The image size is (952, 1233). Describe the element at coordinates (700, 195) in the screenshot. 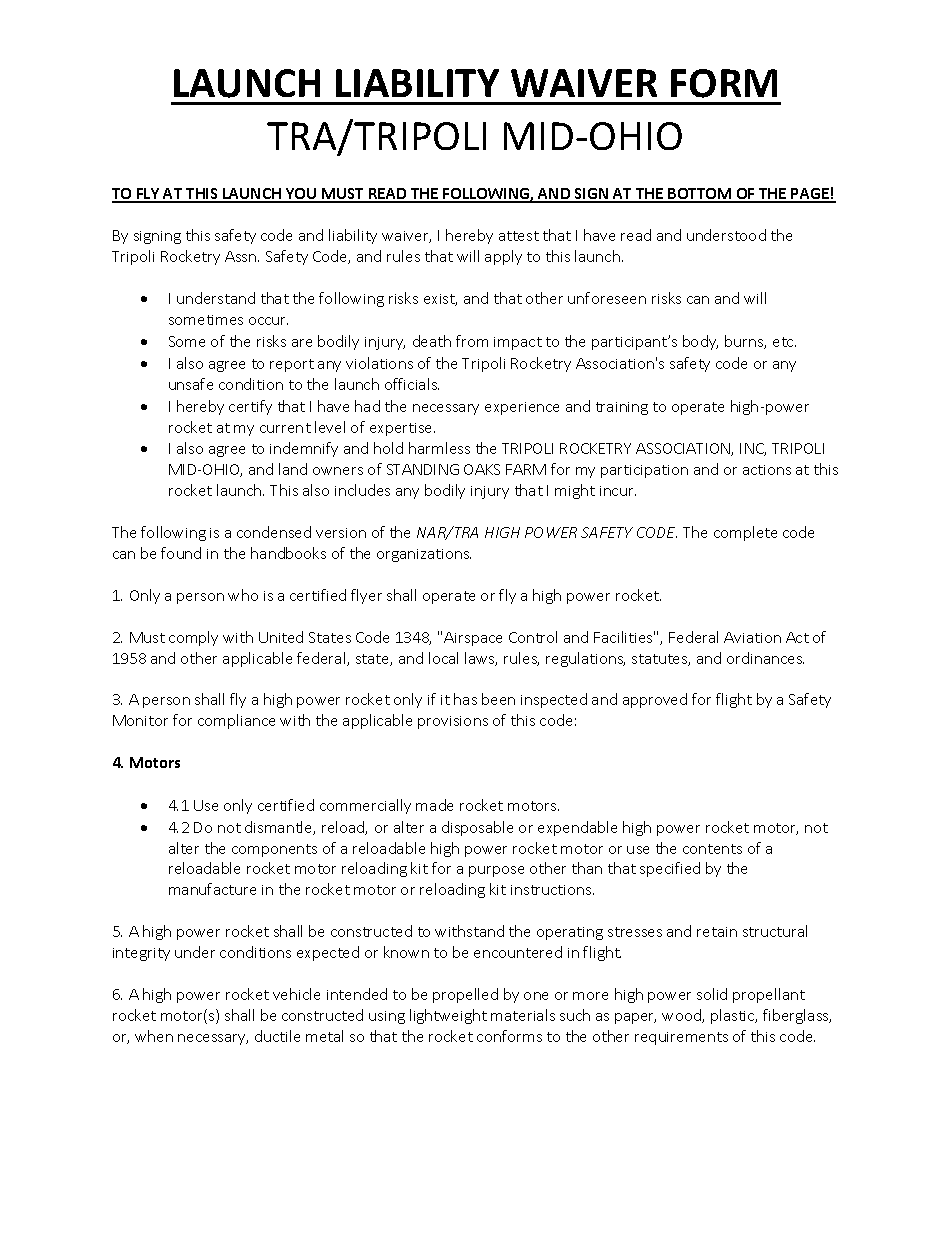

I see `BOTTOM` at that location.
